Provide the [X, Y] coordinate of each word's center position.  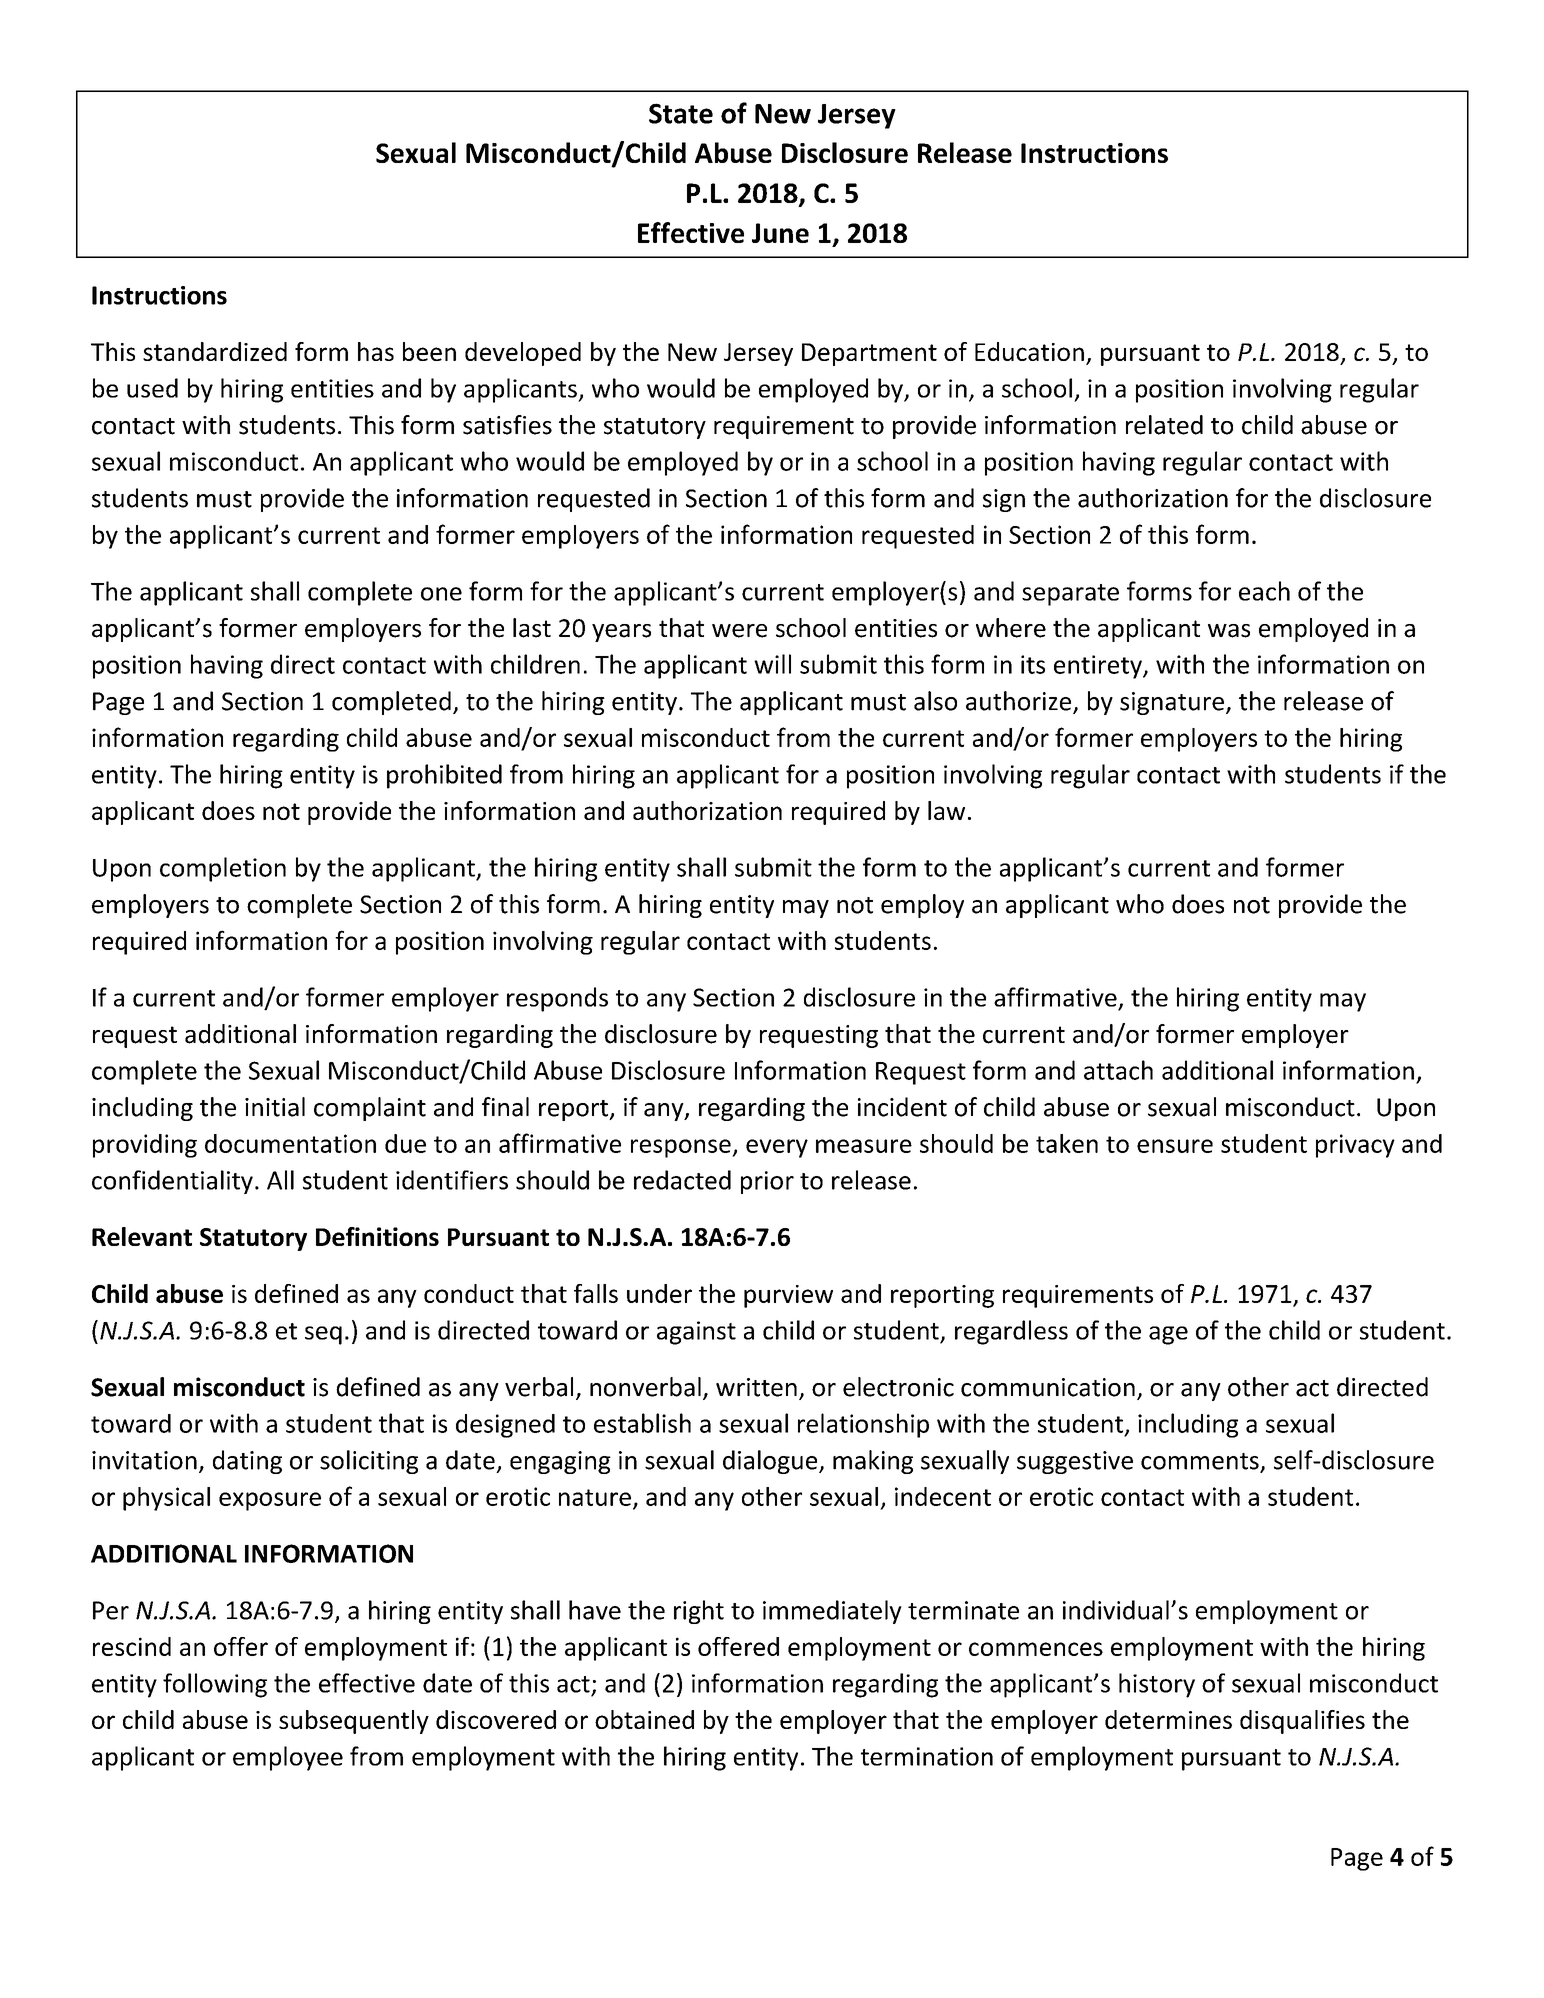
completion [223, 869]
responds [557, 999]
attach [1118, 1070]
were [739, 631]
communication [1048, 1387]
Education [1029, 351]
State [681, 113]
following [215, 1685]
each [1264, 591]
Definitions [377, 1236]
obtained [644, 1719]
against [696, 1333]
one [441, 594]
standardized [215, 351]
